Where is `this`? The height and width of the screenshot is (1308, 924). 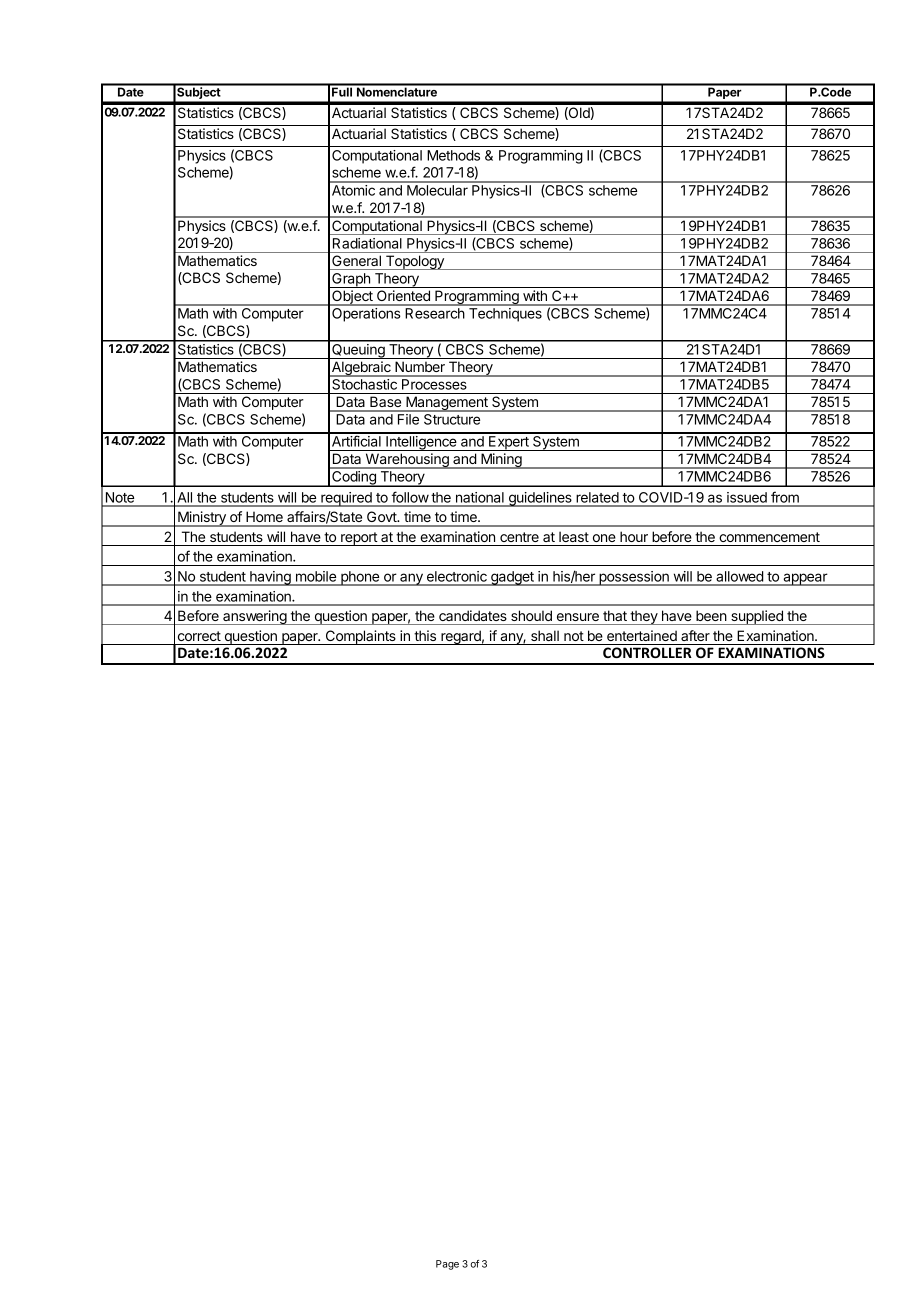 this is located at coordinates (425, 635).
